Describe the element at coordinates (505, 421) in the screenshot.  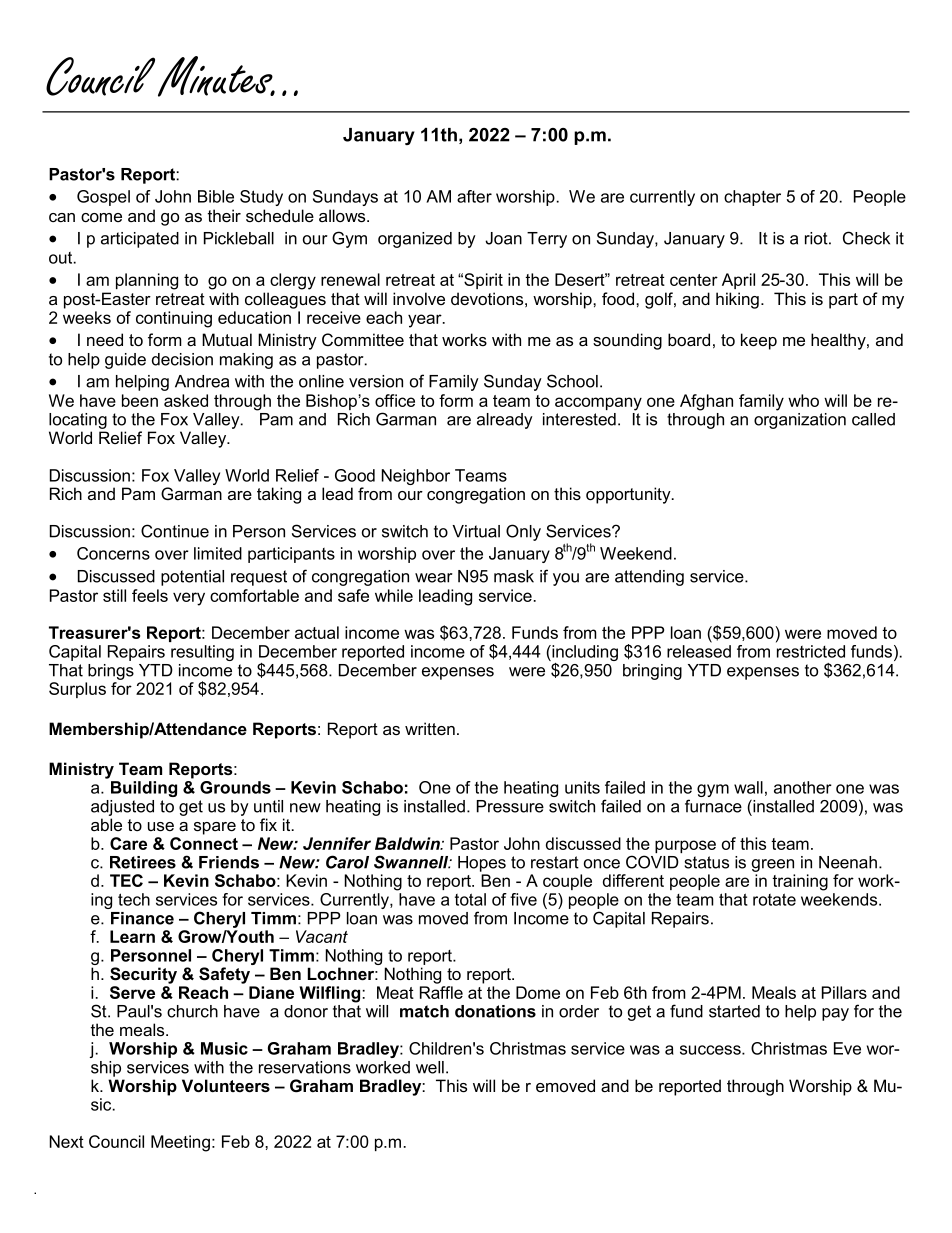
I see `already` at that location.
